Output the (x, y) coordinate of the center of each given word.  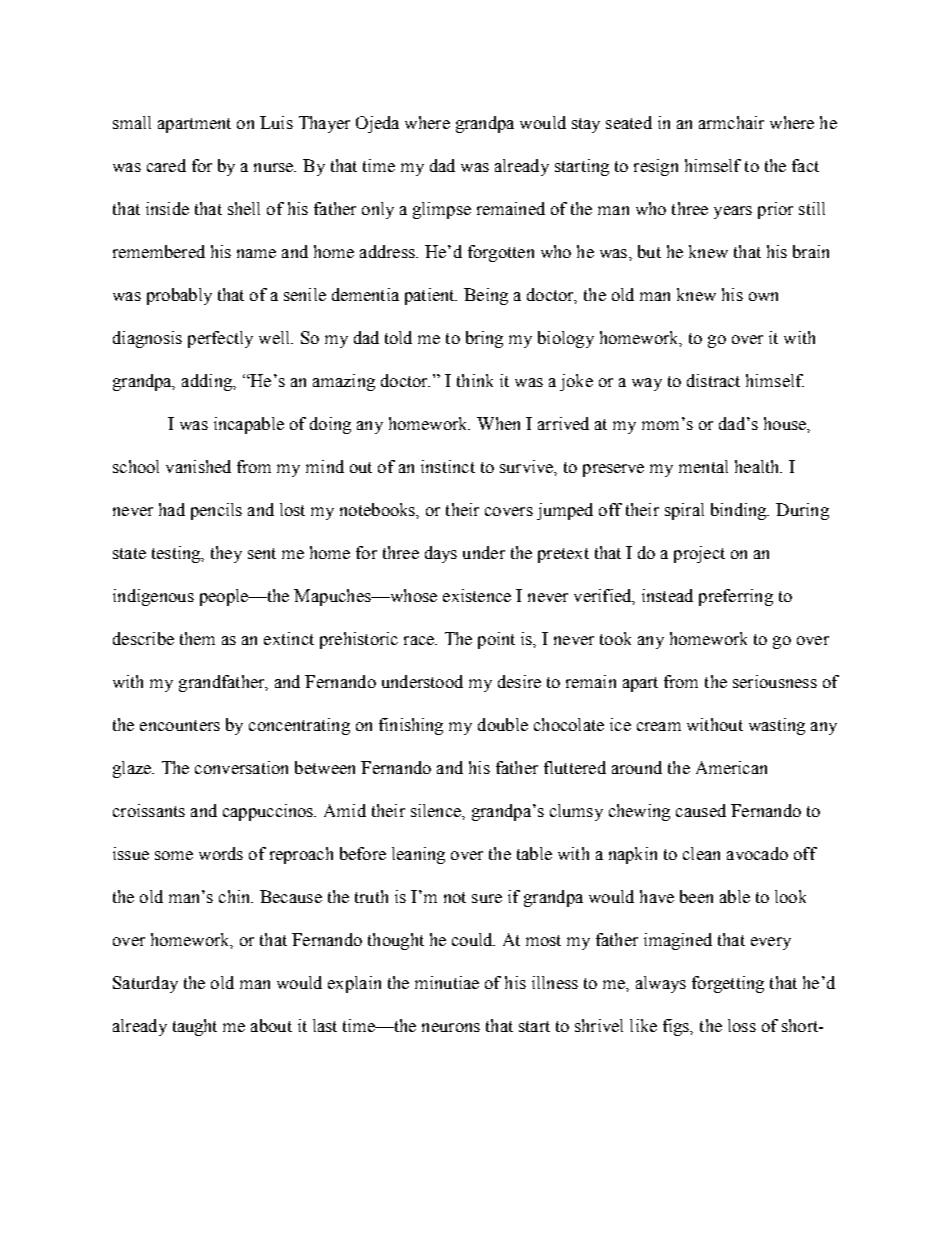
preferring (736, 597)
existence (477, 595)
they (226, 554)
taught (195, 1027)
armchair (731, 122)
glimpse (442, 210)
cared (166, 165)
